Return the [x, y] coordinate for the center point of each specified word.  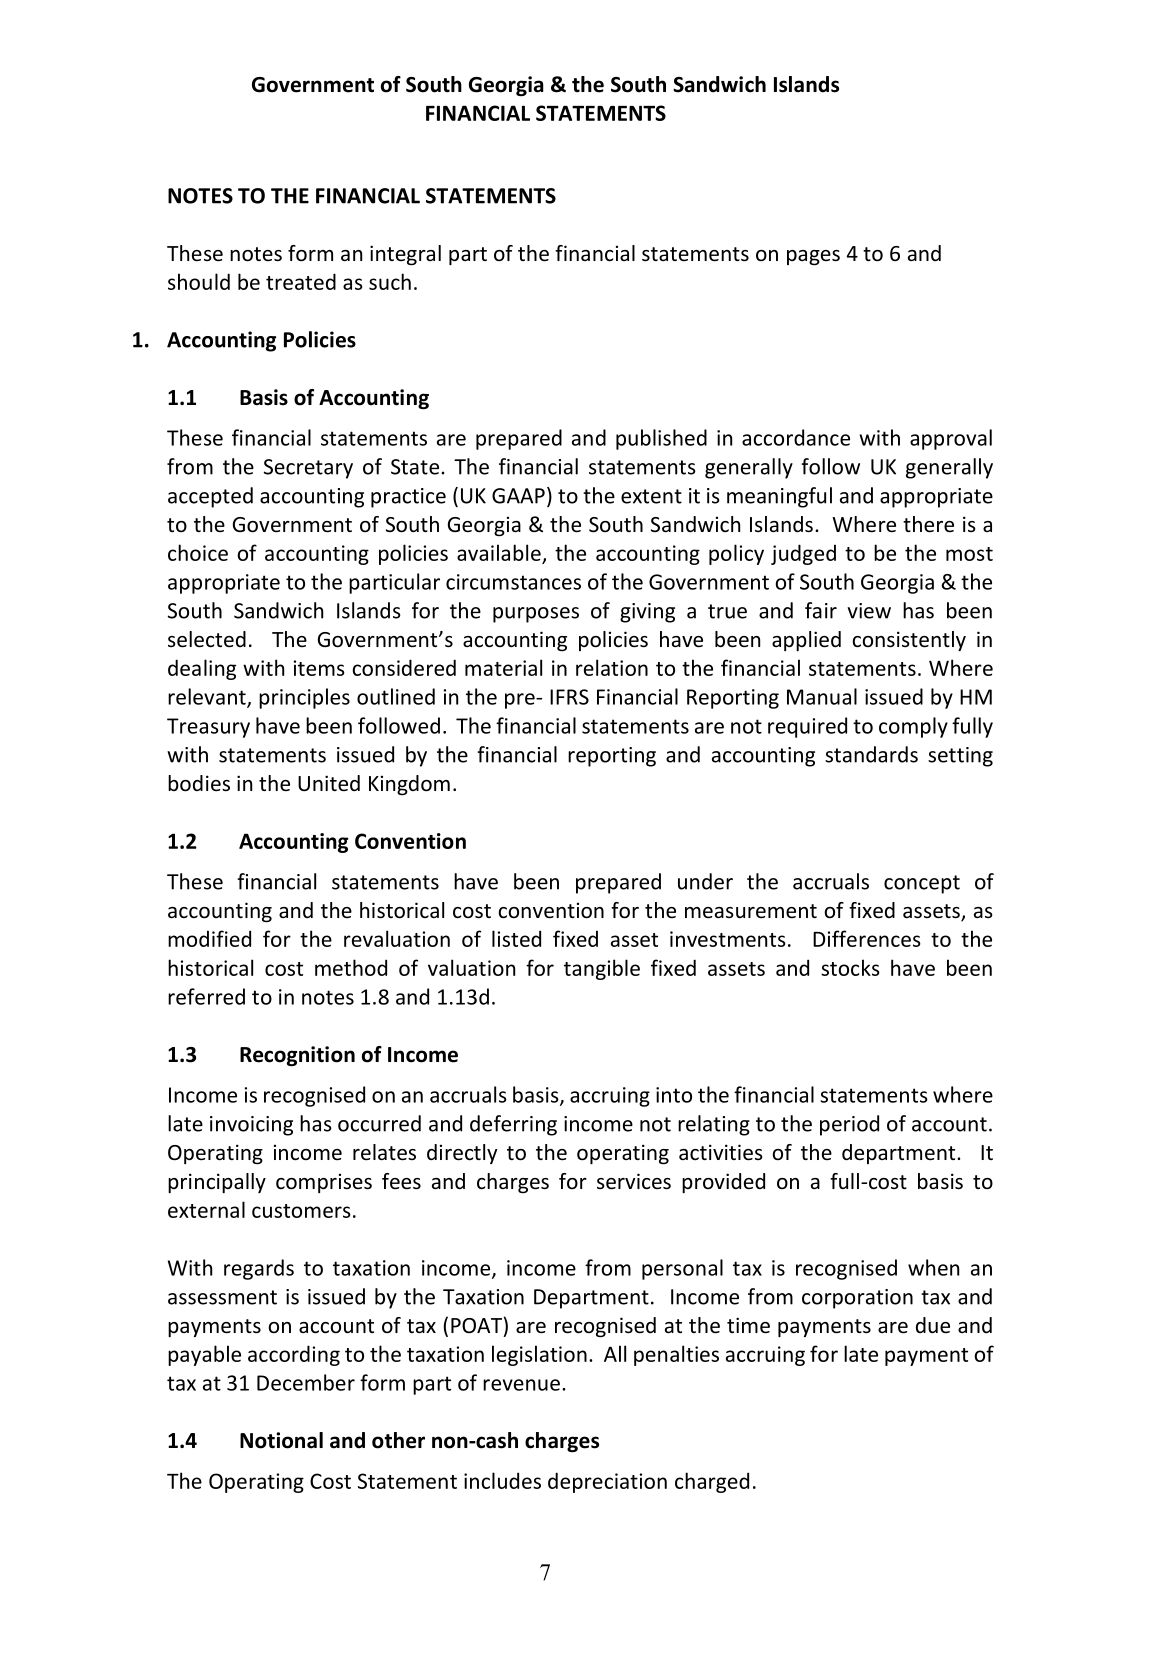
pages [813, 257]
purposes [536, 615]
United [329, 783]
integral [405, 255]
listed [516, 938]
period [849, 1125]
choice [198, 552]
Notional [281, 1440]
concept [922, 884]
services [634, 1181]
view [869, 611]
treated [301, 281]
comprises [324, 1183]
